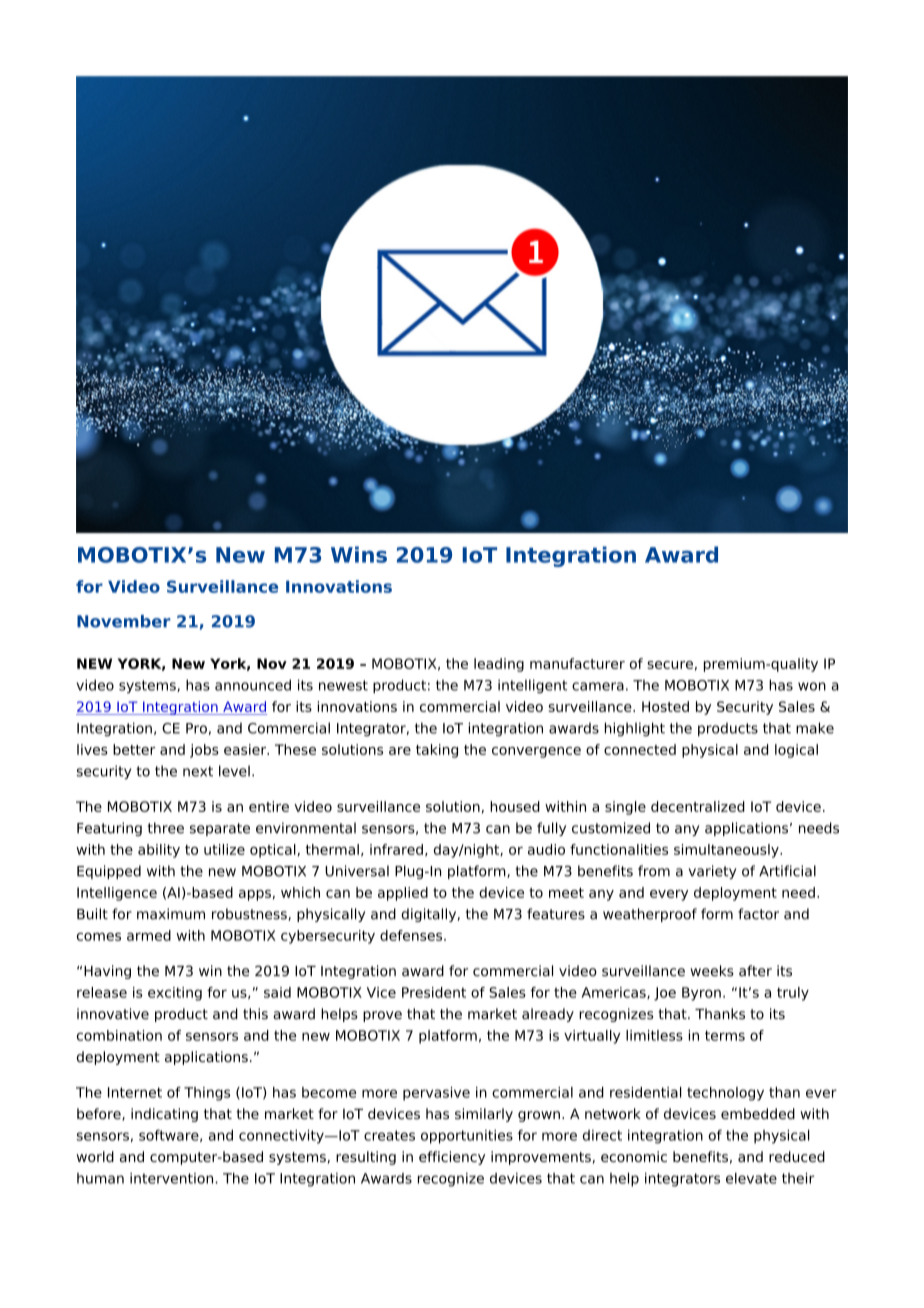  Describe the element at coordinates (173, 1178) in the screenshot. I see `intervention` at that location.
